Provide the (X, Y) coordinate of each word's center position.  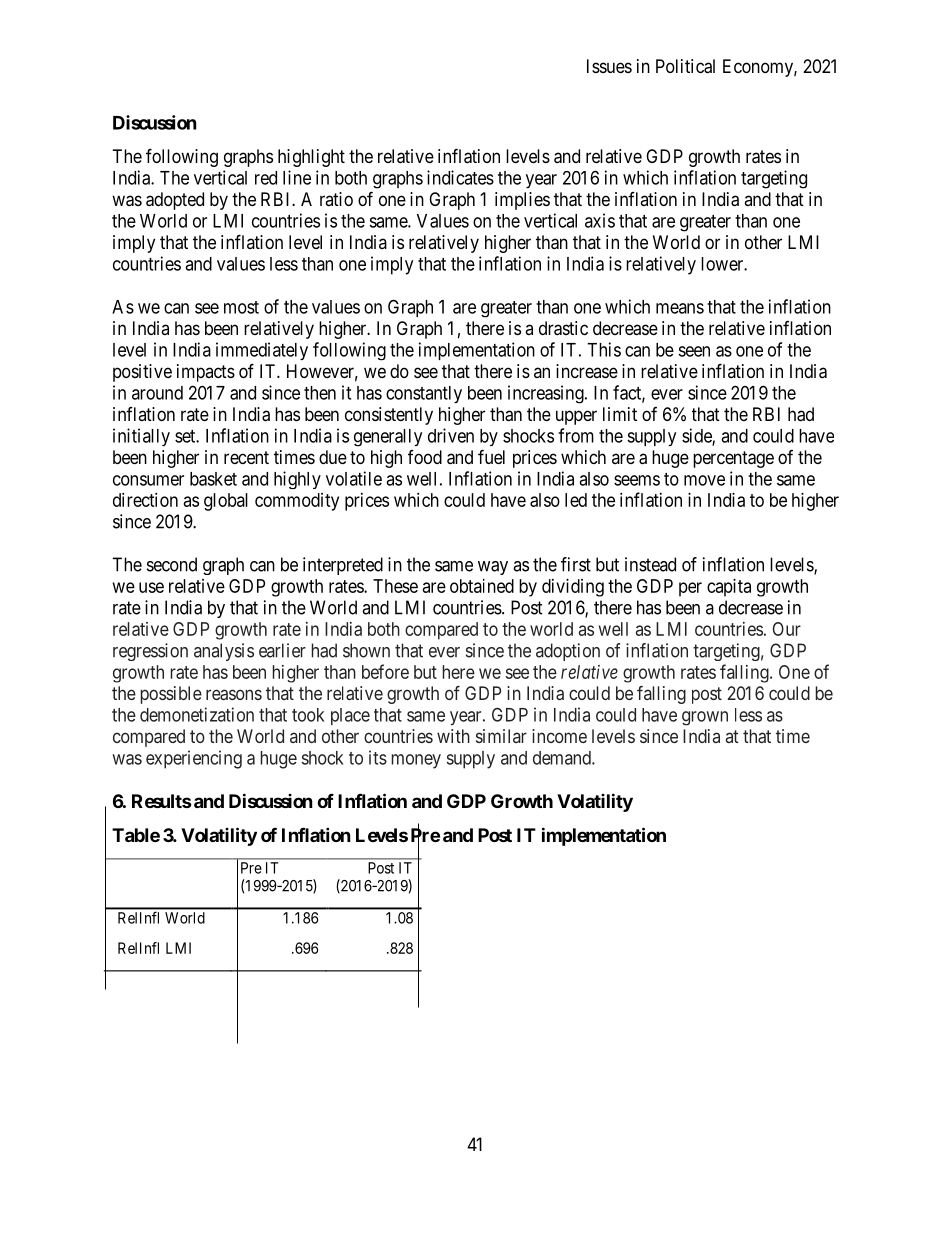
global (226, 502)
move (704, 480)
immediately (262, 351)
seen (694, 351)
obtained (482, 586)
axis (600, 220)
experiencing (194, 759)
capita (729, 588)
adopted (175, 201)
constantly (424, 394)
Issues (609, 66)
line (297, 177)
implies (522, 201)
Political (685, 66)
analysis (224, 652)
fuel (491, 456)
